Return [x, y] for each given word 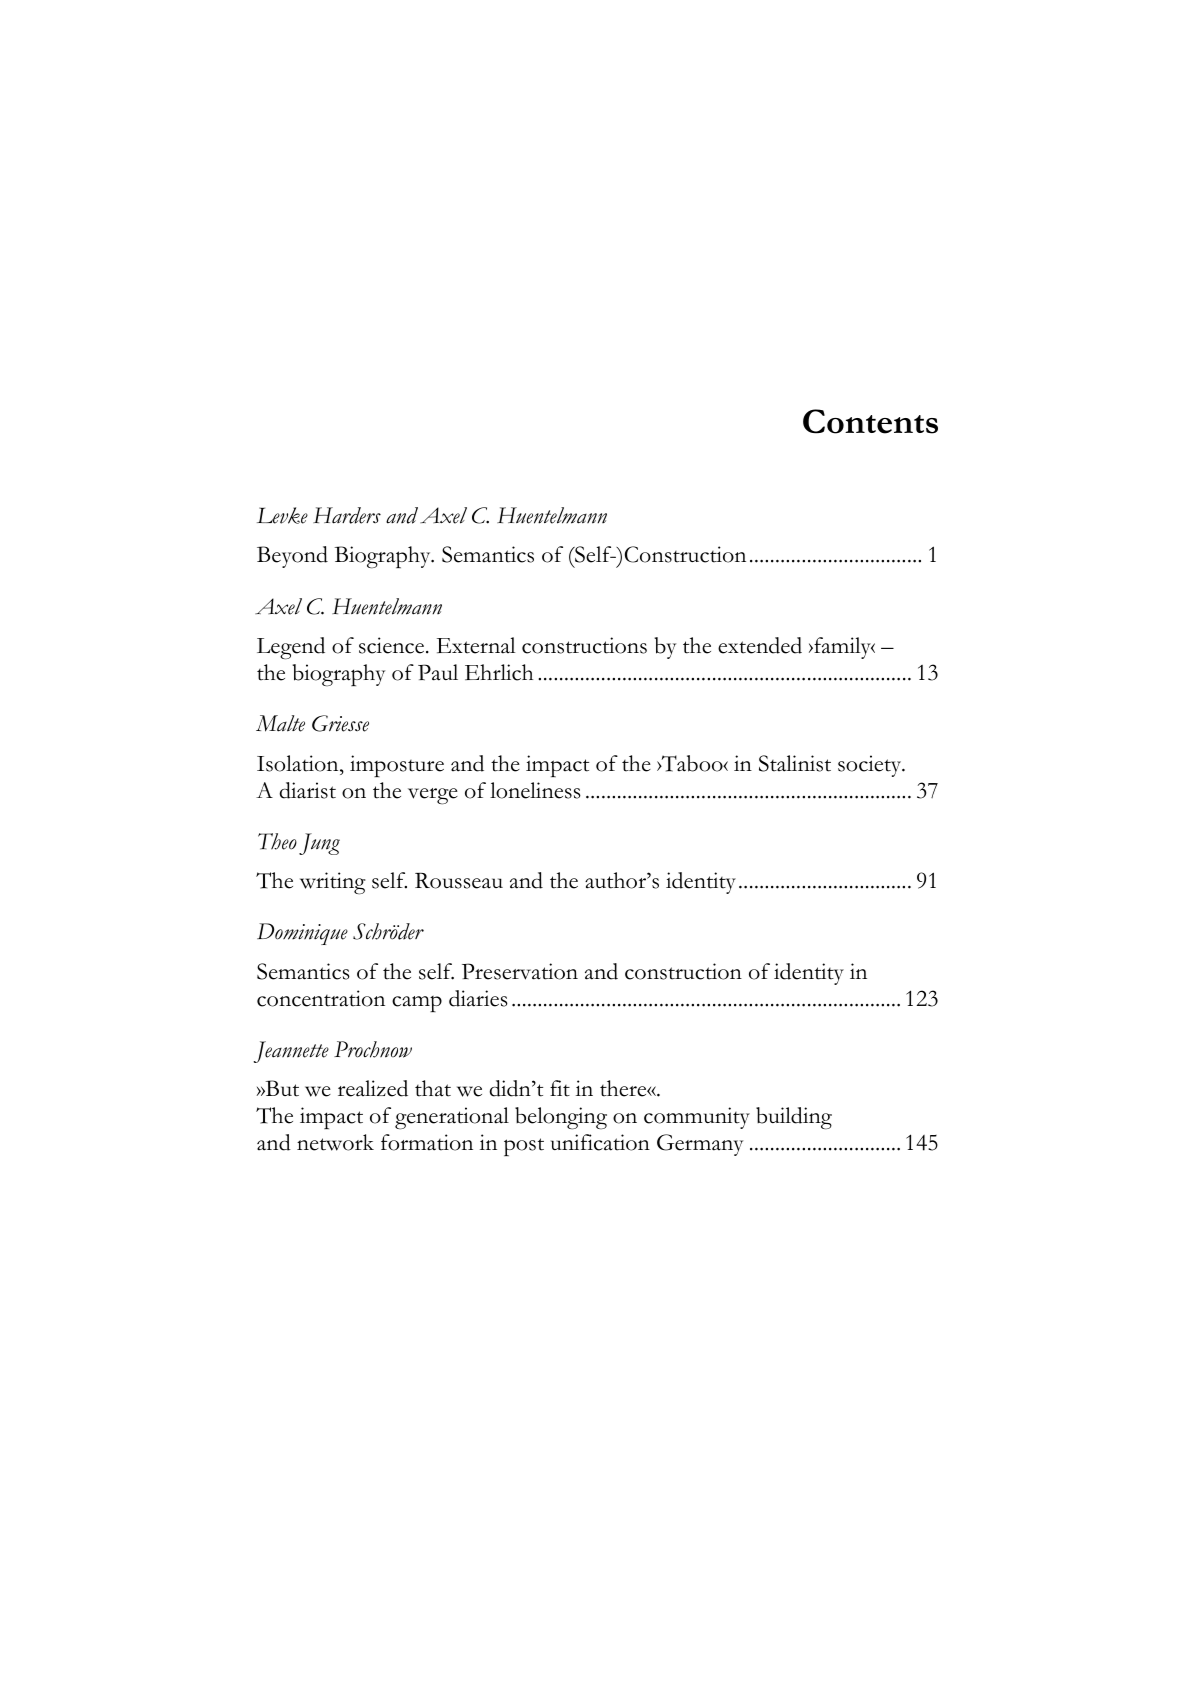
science [393, 645]
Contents [870, 421]
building [794, 1118]
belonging [561, 1118]
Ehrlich [499, 672]
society [871, 766]
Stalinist [795, 763]
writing [333, 883]
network [335, 1142]
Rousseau [459, 881]
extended [760, 645]
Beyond [292, 557]
